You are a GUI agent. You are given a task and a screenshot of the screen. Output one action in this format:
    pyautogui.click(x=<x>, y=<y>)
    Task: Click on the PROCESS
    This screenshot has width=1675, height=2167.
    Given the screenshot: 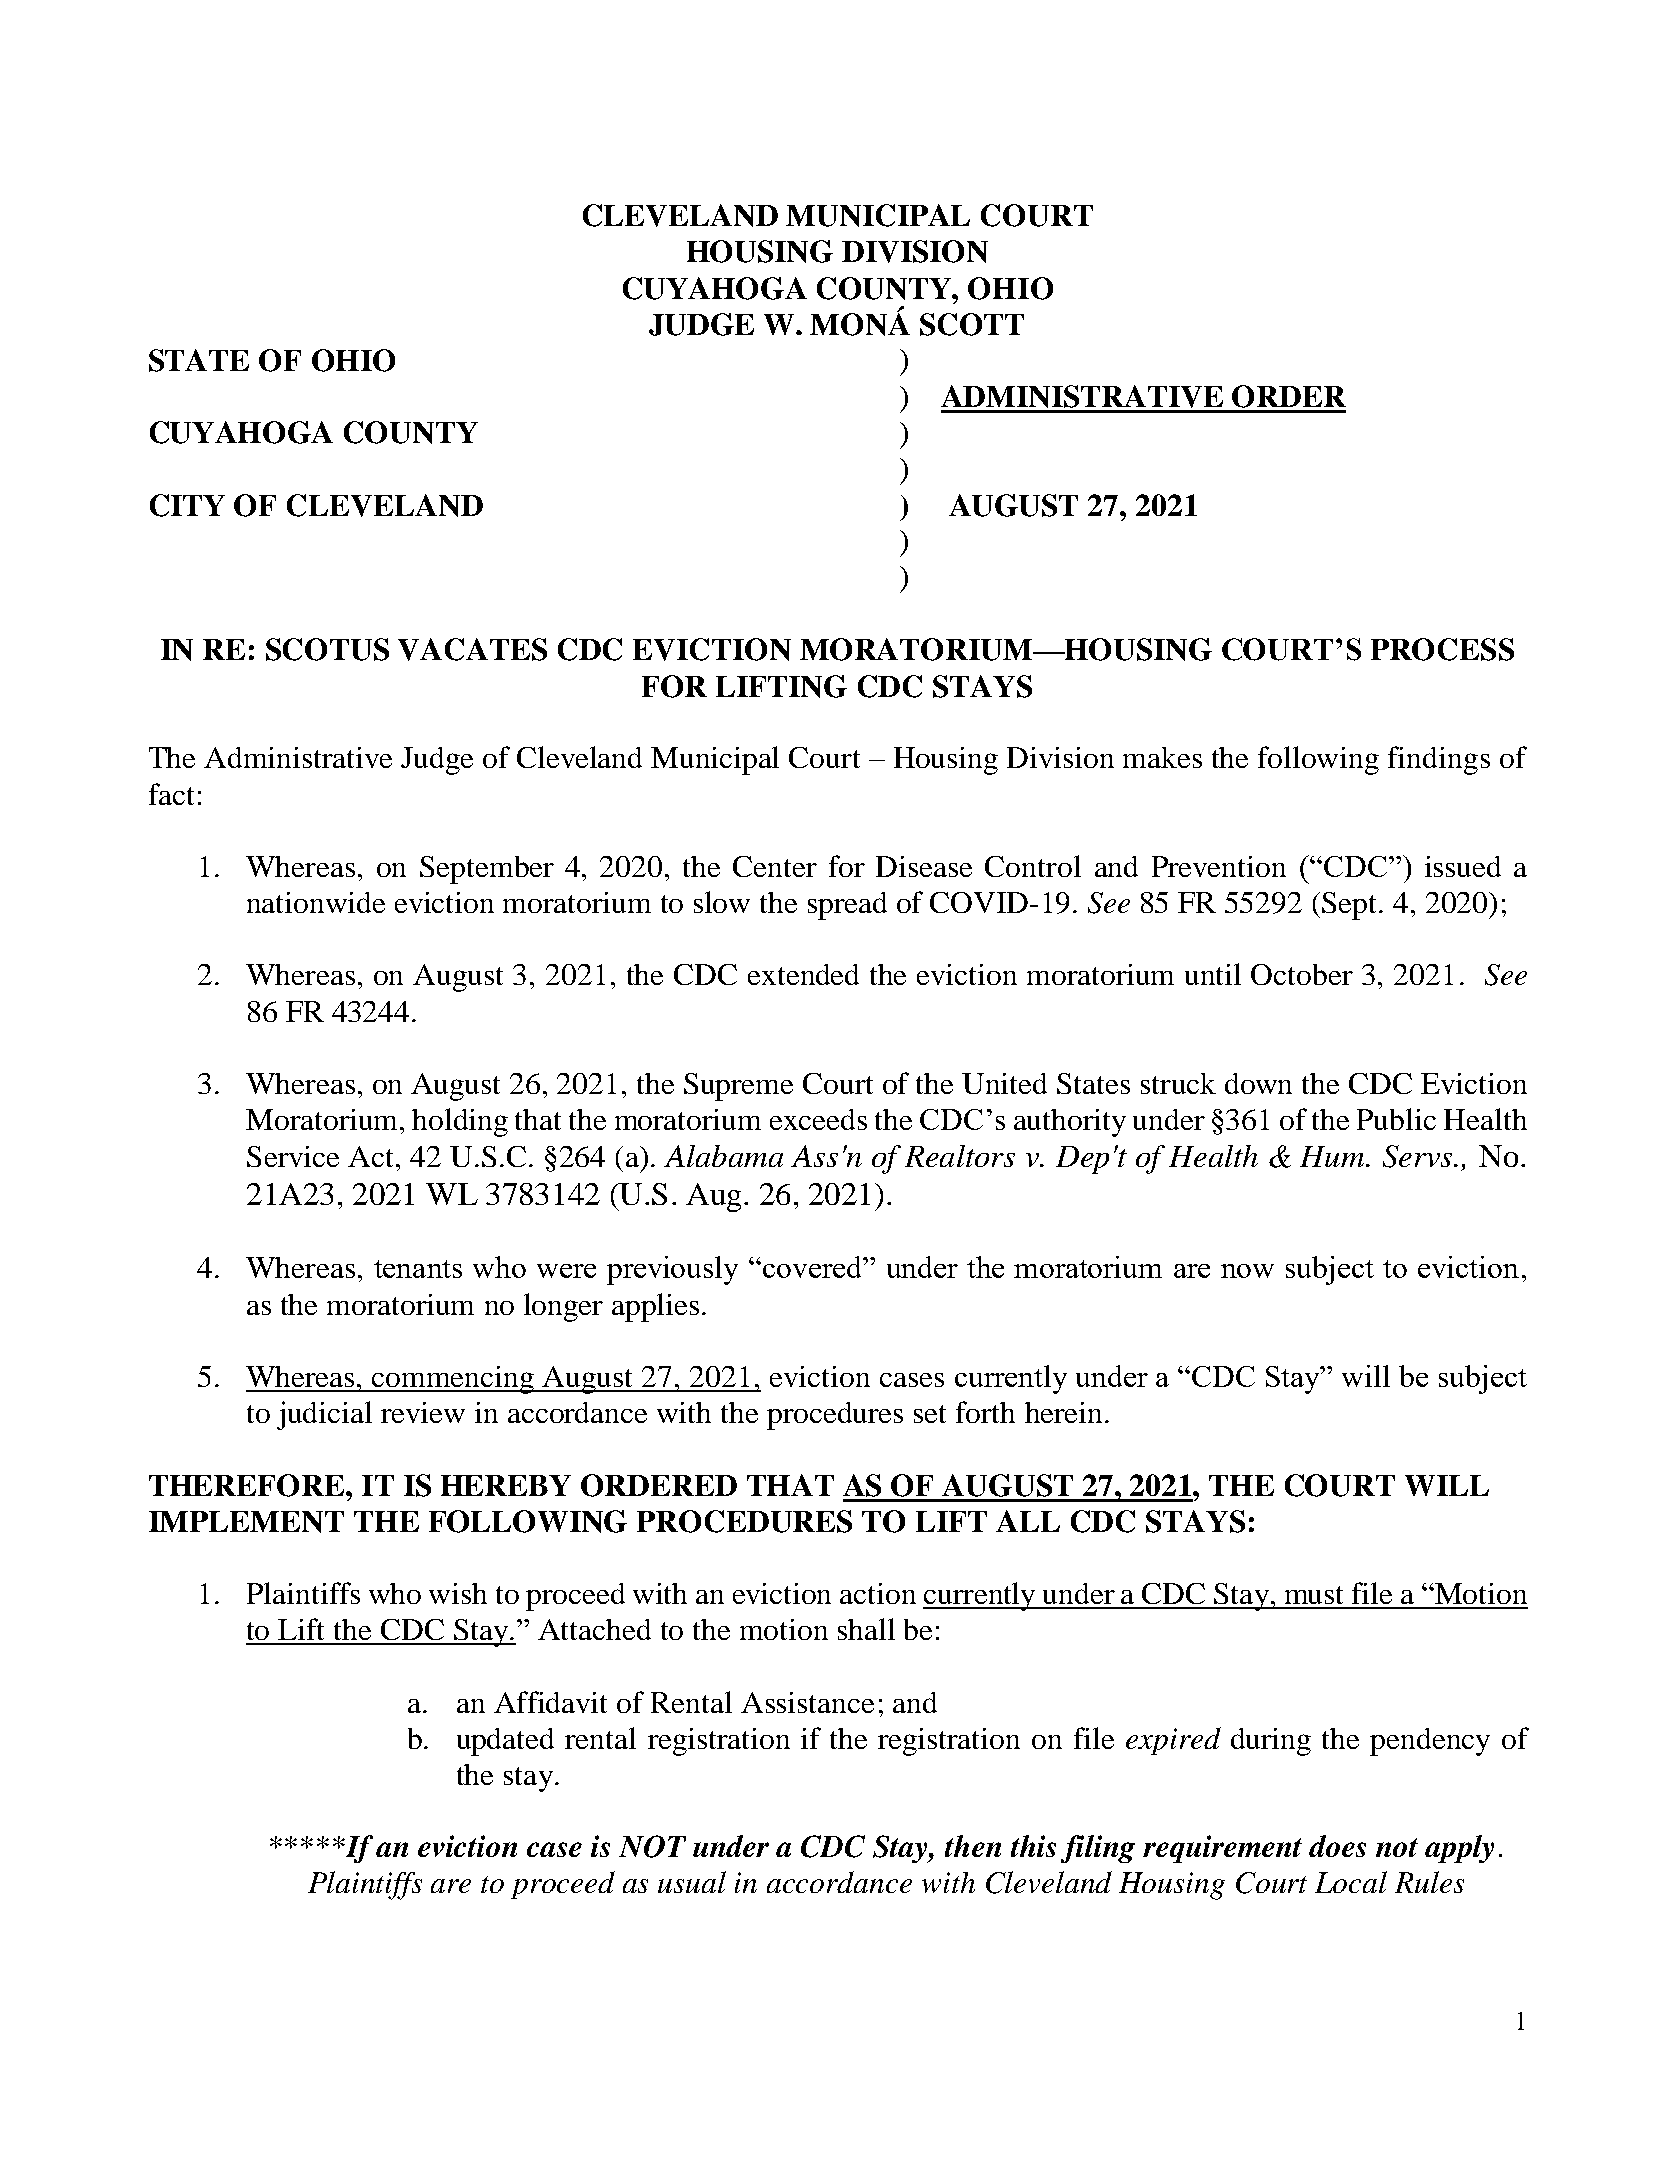 What is the action you would take?
    pyautogui.click(x=1442, y=649)
